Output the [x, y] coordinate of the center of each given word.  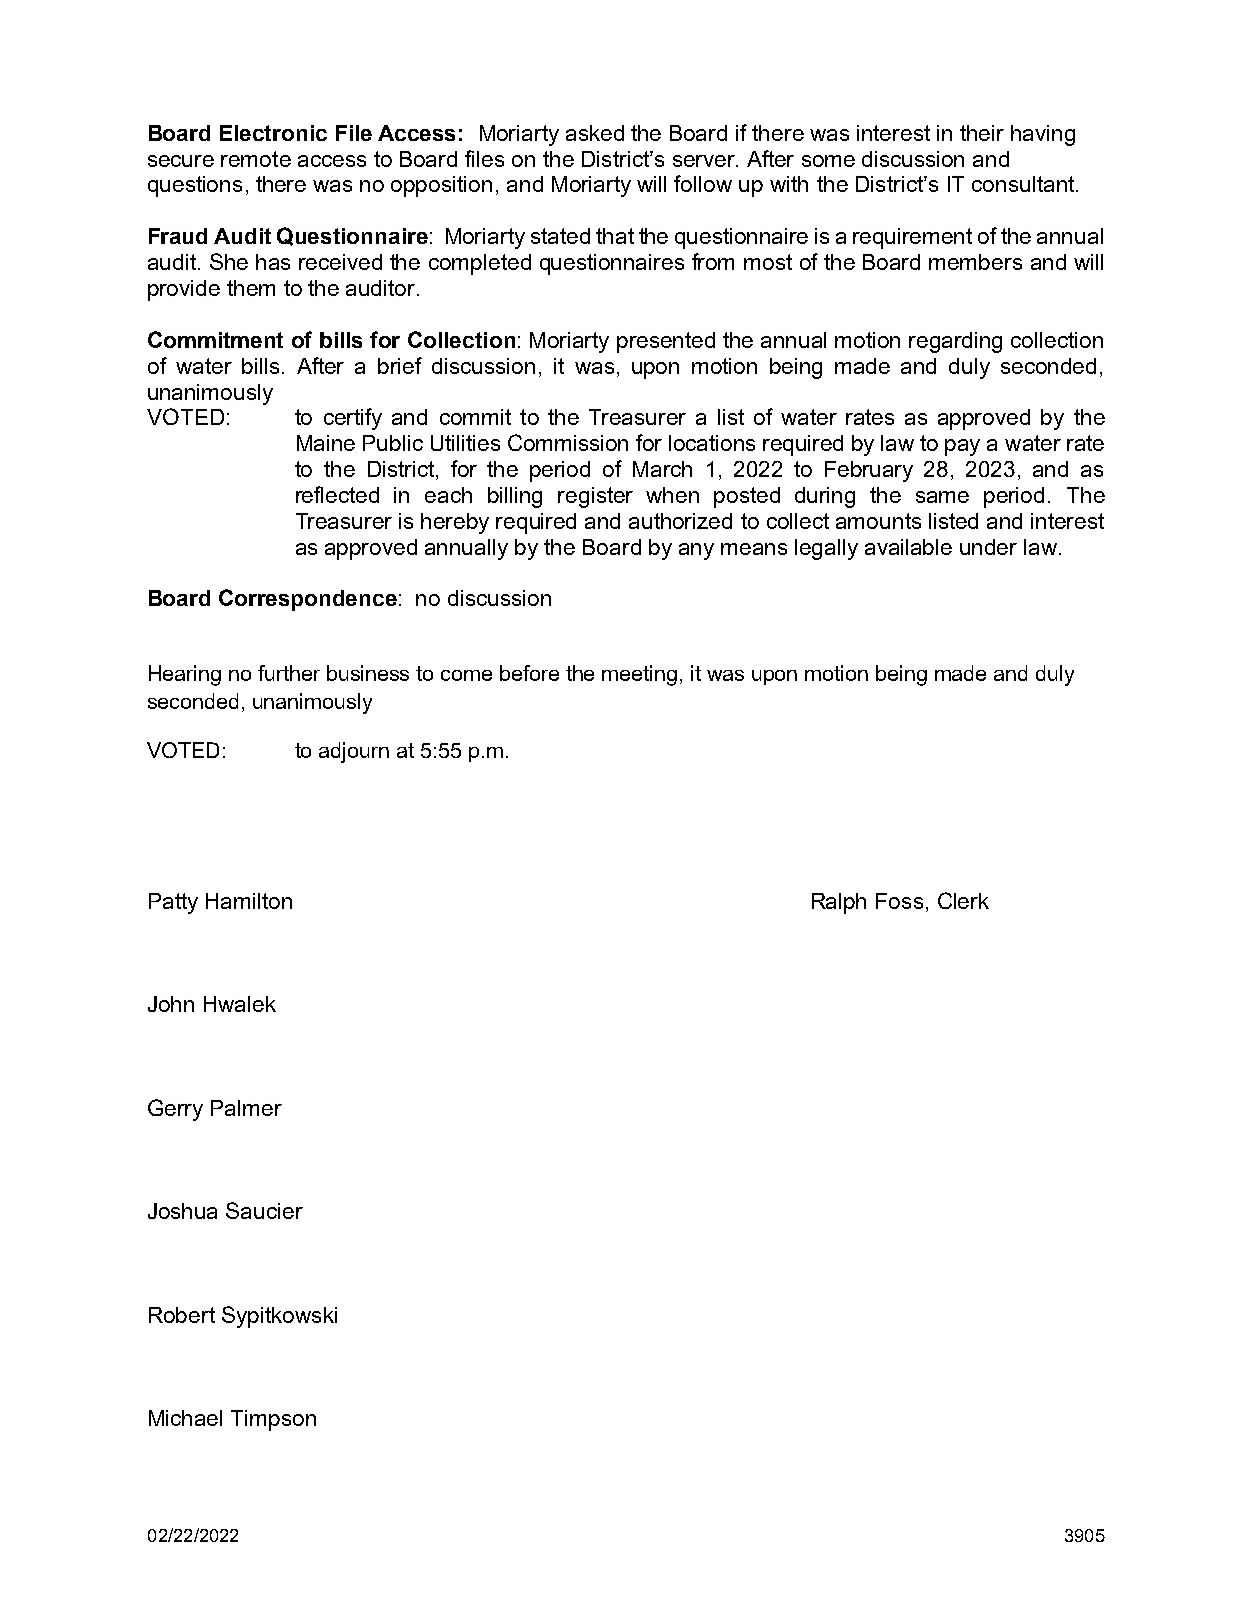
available [908, 547]
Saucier [264, 1210]
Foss [899, 901]
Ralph [839, 903]
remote [256, 159]
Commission [568, 442]
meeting [639, 675]
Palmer [246, 1108]
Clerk [963, 900]
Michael [185, 1418]
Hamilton [249, 901]
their [982, 133]
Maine [326, 443]
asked [595, 133]
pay [962, 447]
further [289, 673]
